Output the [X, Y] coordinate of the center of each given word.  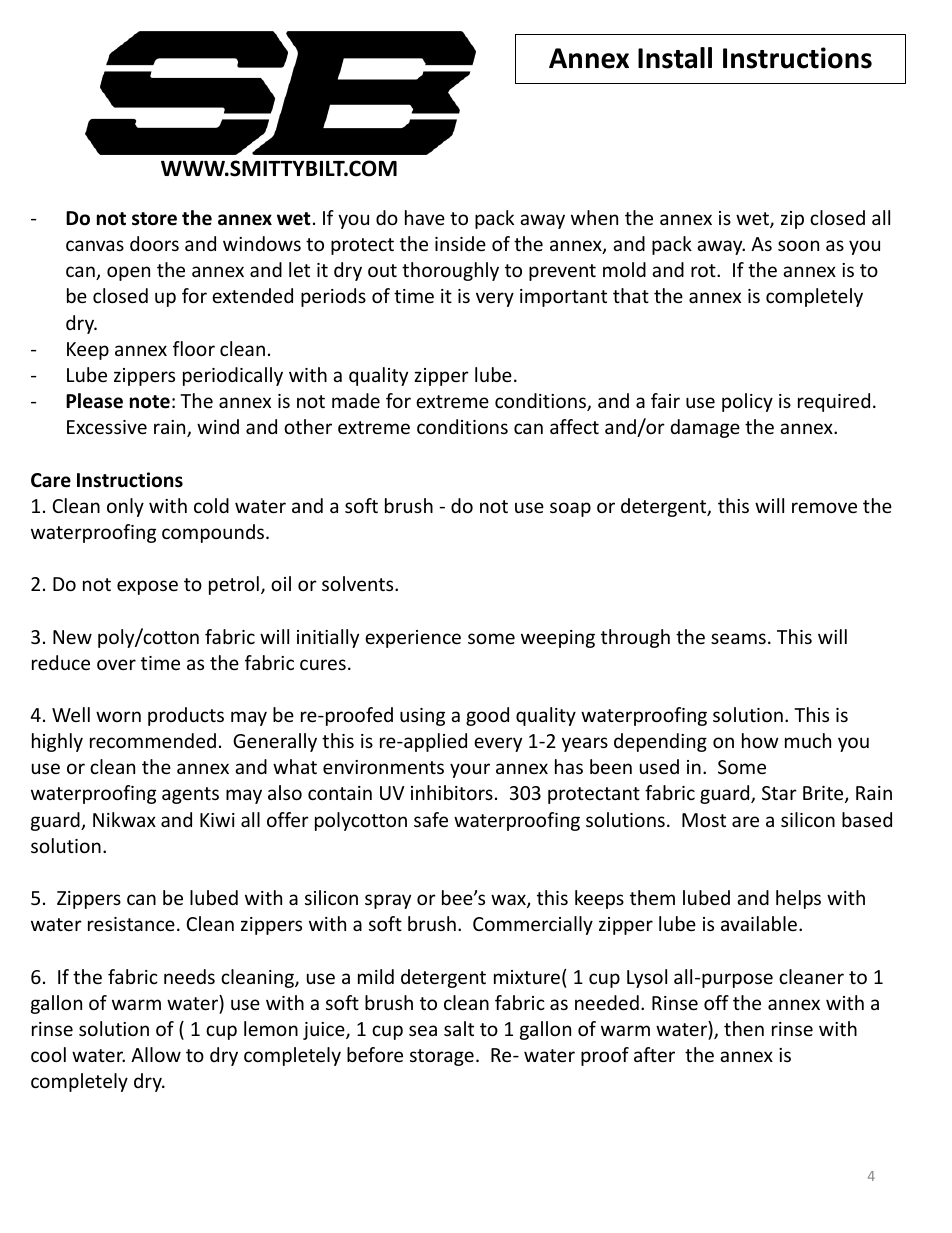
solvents [359, 583]
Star [779, 793]
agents [190, 795]
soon [798, 245]
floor [194, 348]
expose [147, 587]
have [425, 217]
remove [824, 507]
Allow [156, 1054]
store [154, 219]
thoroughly [450, 271]
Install [675, 58]
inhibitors [452, 792]
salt [459, 1028]
